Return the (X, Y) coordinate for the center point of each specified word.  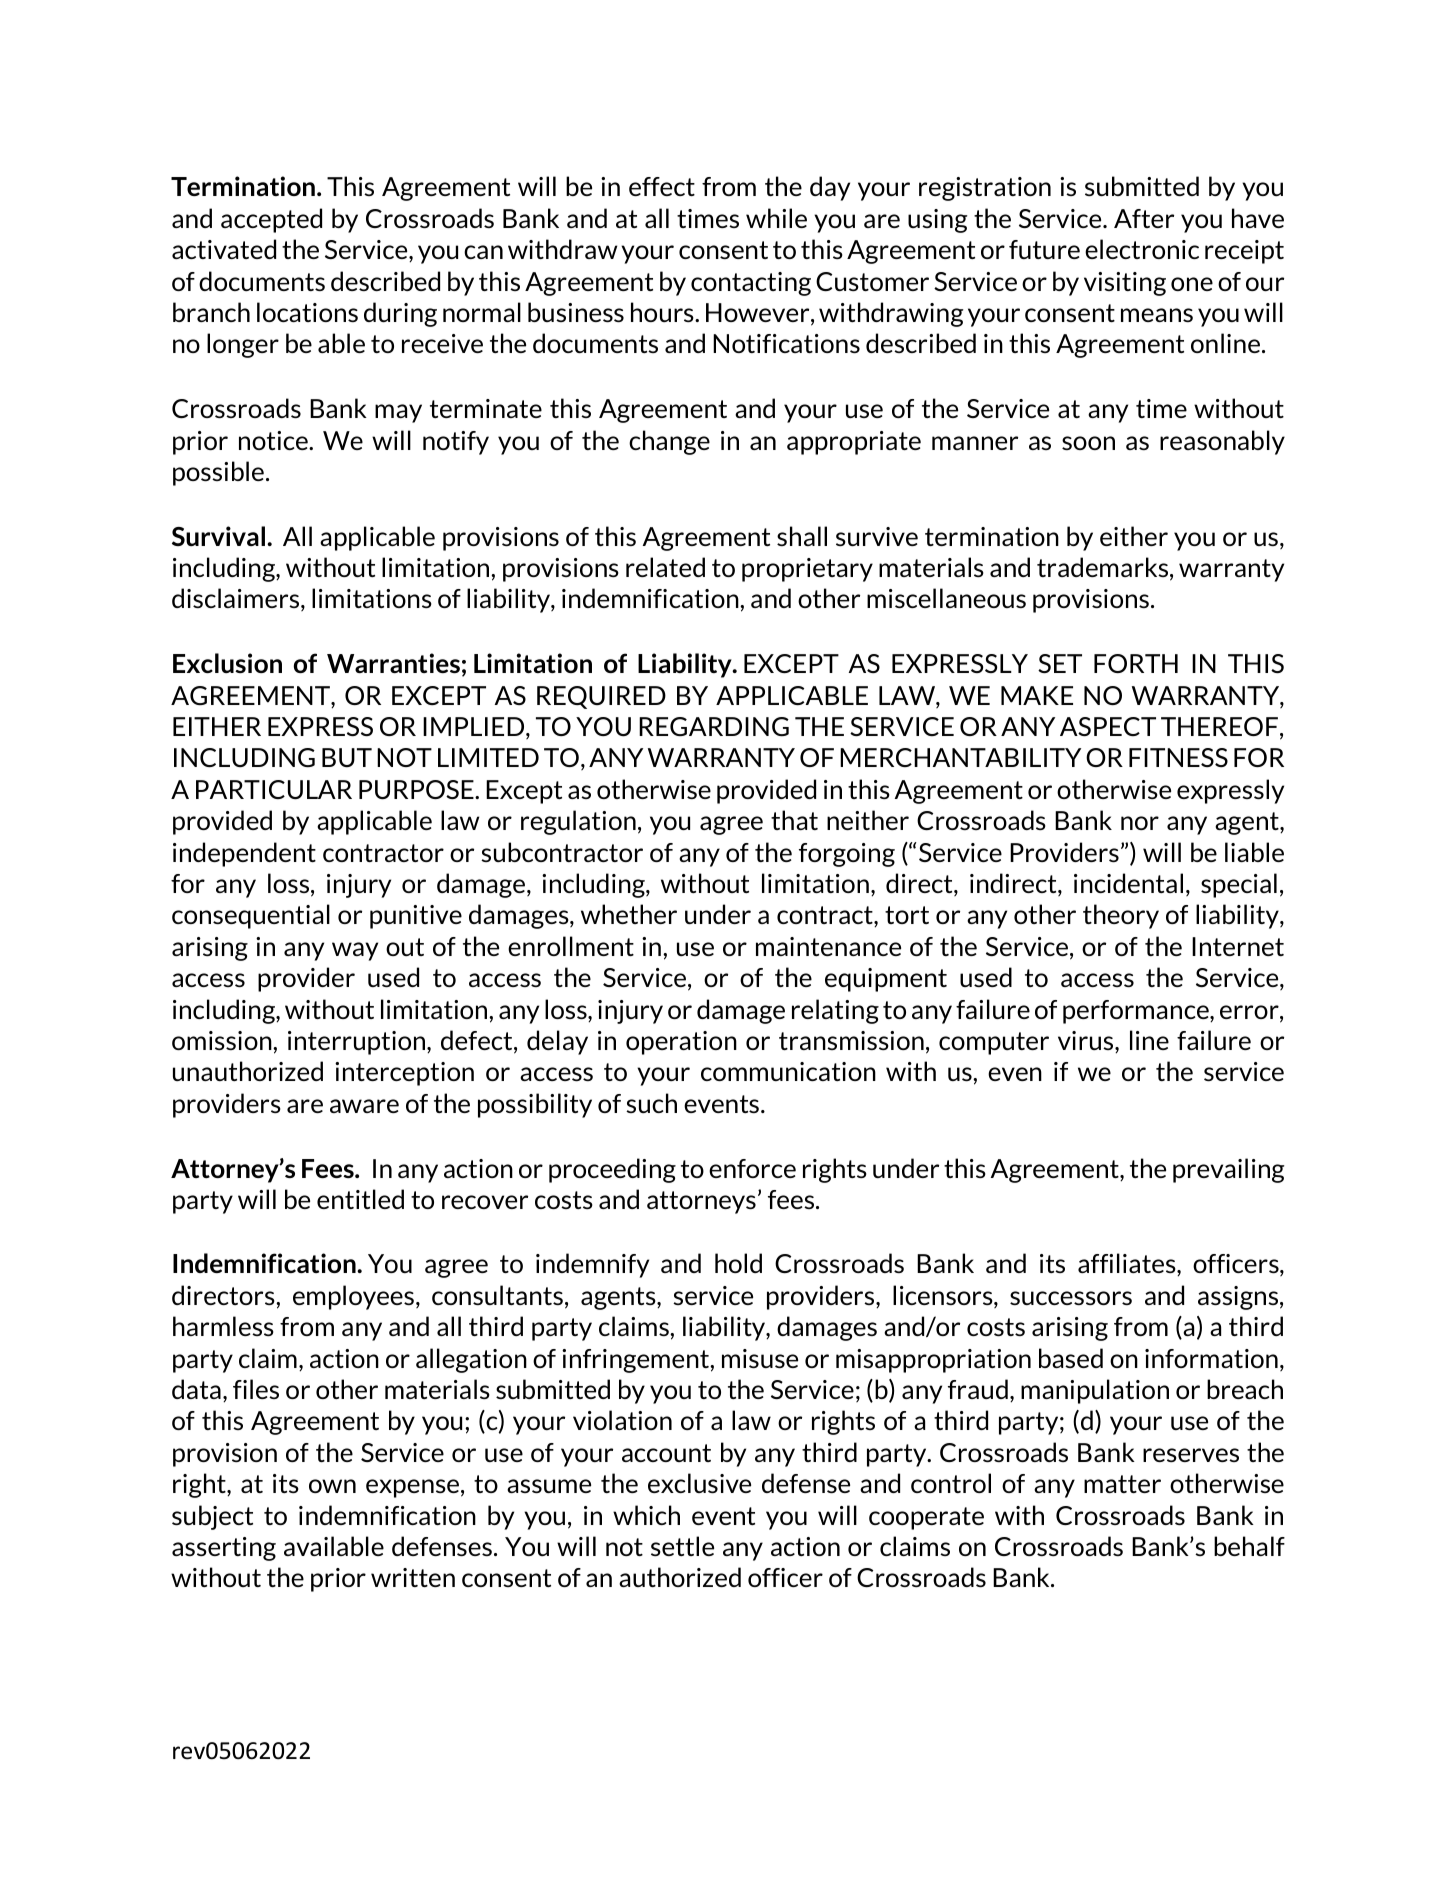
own (332, 1486)
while (776, 218)
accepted (271, 220)
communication (788, 1071)
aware (364, 1106)
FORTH (1136, 663)
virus (1087, 1042)
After (1144, 218)
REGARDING (714, 726)
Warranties (393, 663)
